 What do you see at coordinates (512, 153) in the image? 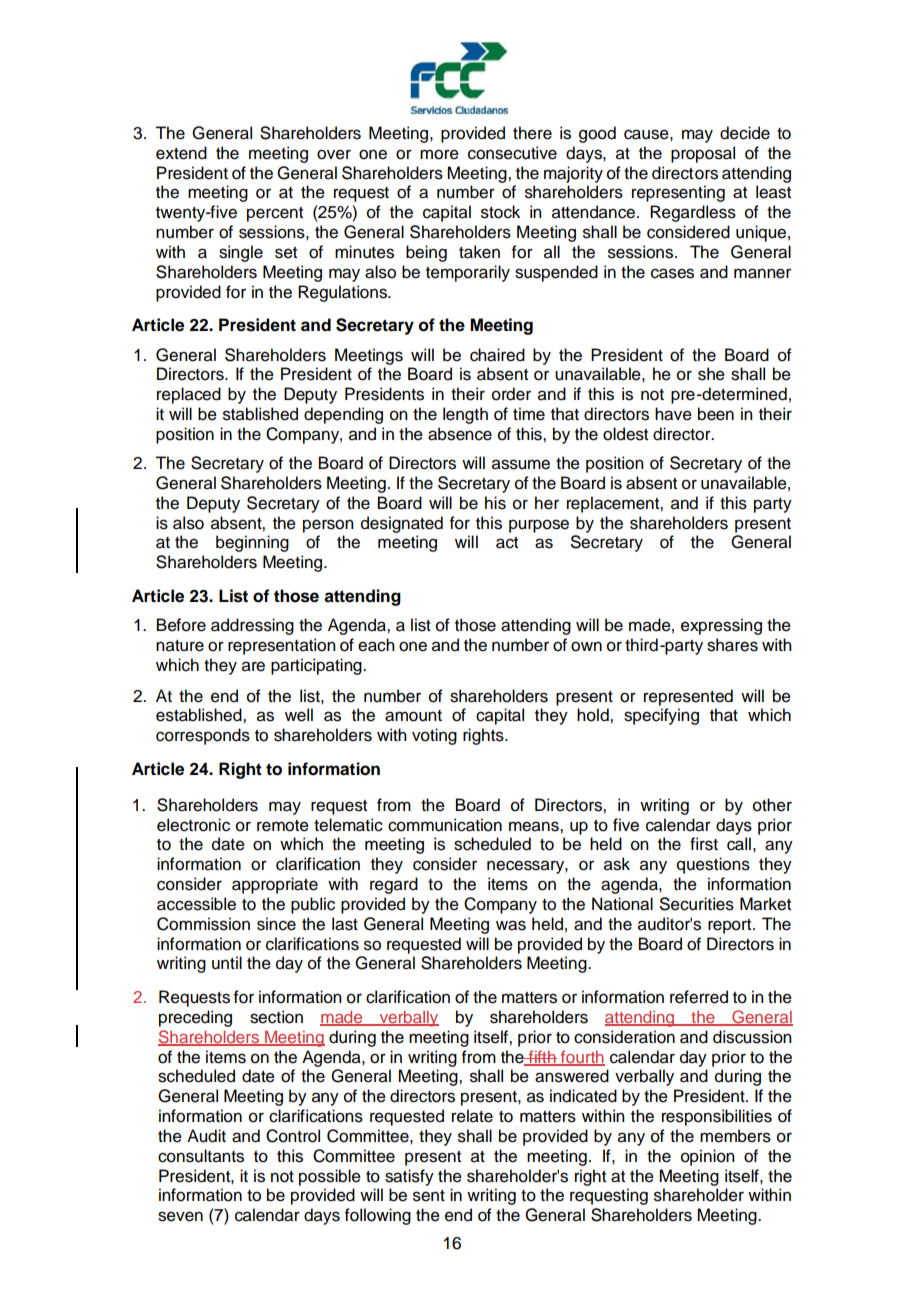
I see `consecutive` at bounding box center [512, 153].
